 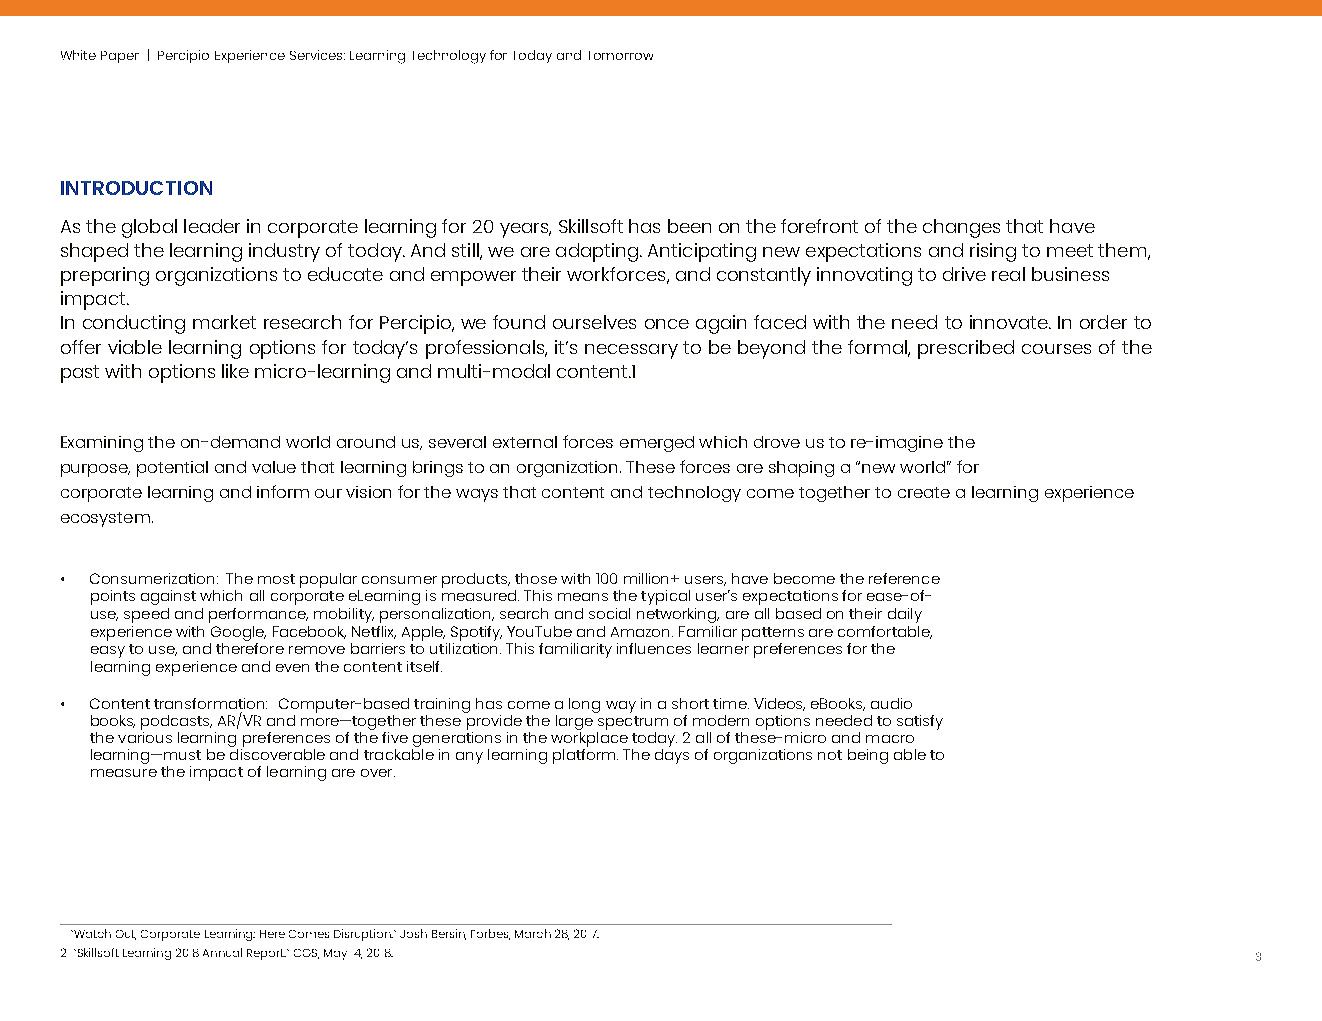 What do you see at coordinates (621, 55) in the screenshot?
I see `Tomorrow` at bounding box center [621, 55].
